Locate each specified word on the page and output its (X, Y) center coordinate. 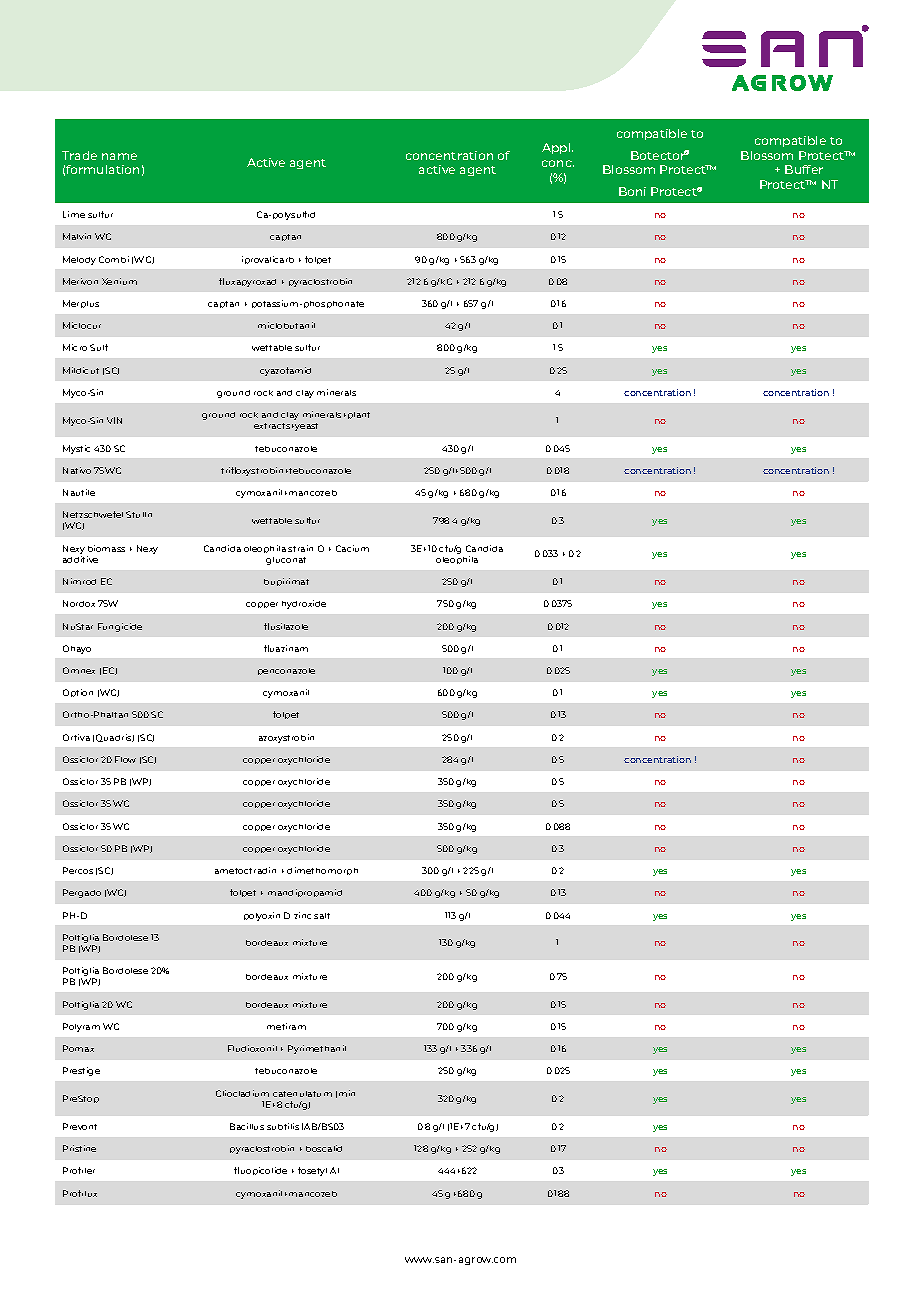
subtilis (283, 1126)
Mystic (76, 449)
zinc (302, 915)
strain (300, 548)
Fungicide (120, 627)
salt (322, 916)
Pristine (79, 1148)
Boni (632, 191)
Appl (557, 148)
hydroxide (304, 604)
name (119, 156)
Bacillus (247, 1126)
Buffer (804, 169)
